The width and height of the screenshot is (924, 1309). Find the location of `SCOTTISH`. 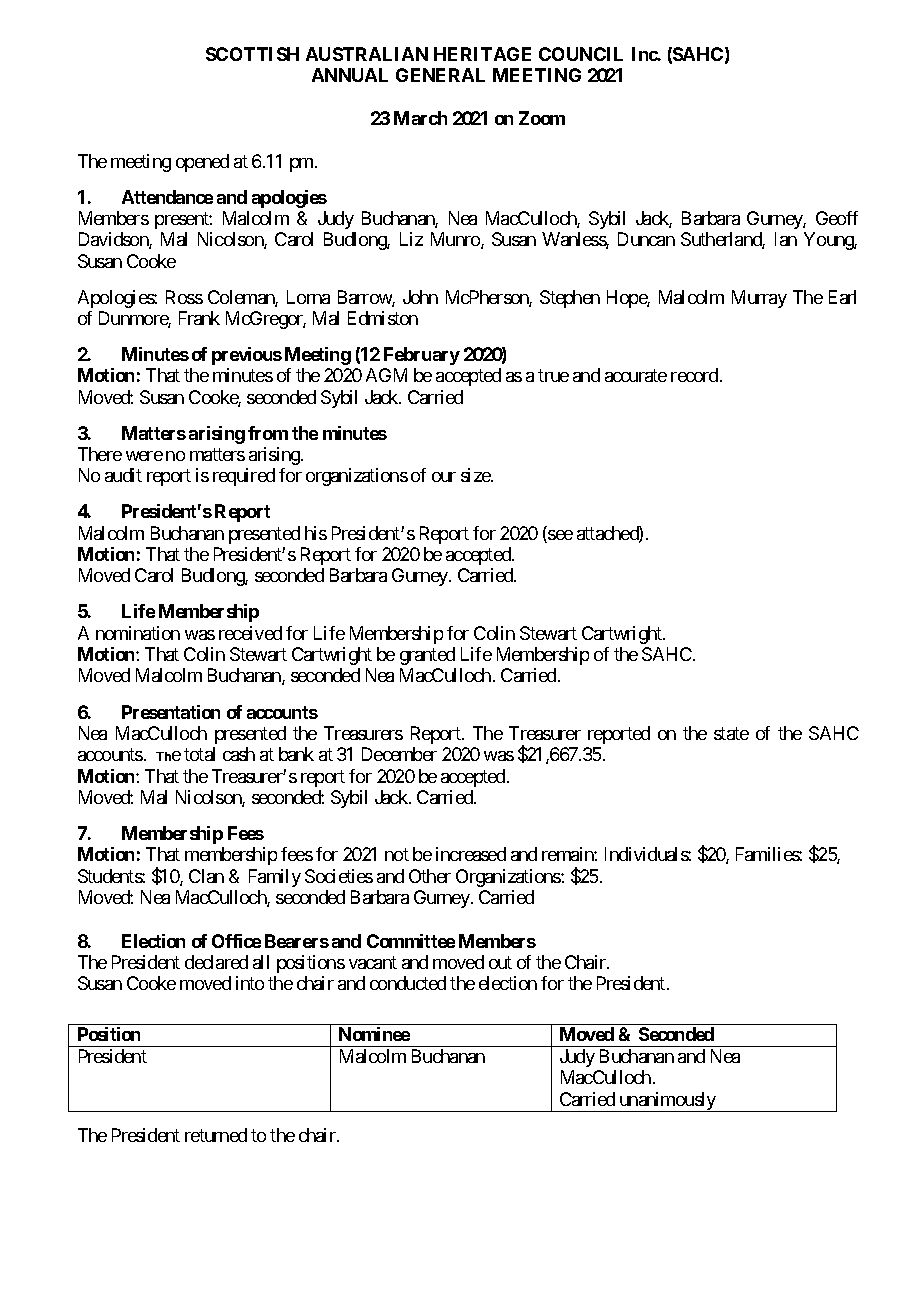

SCOTTISH is located at coordinates (252, 54).
